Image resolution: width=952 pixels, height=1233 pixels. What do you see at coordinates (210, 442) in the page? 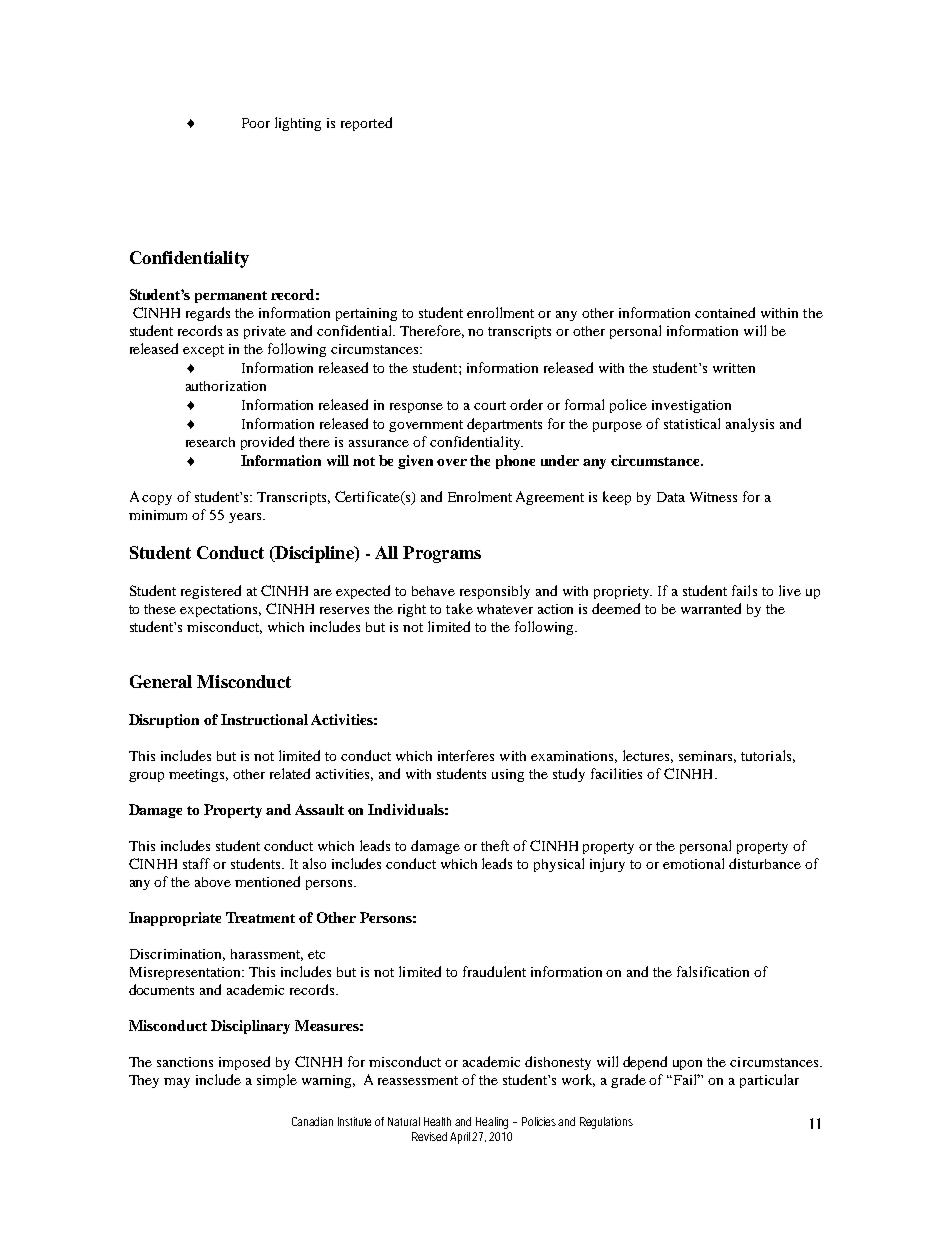
I see `research` at bounding box center [210, 442].
